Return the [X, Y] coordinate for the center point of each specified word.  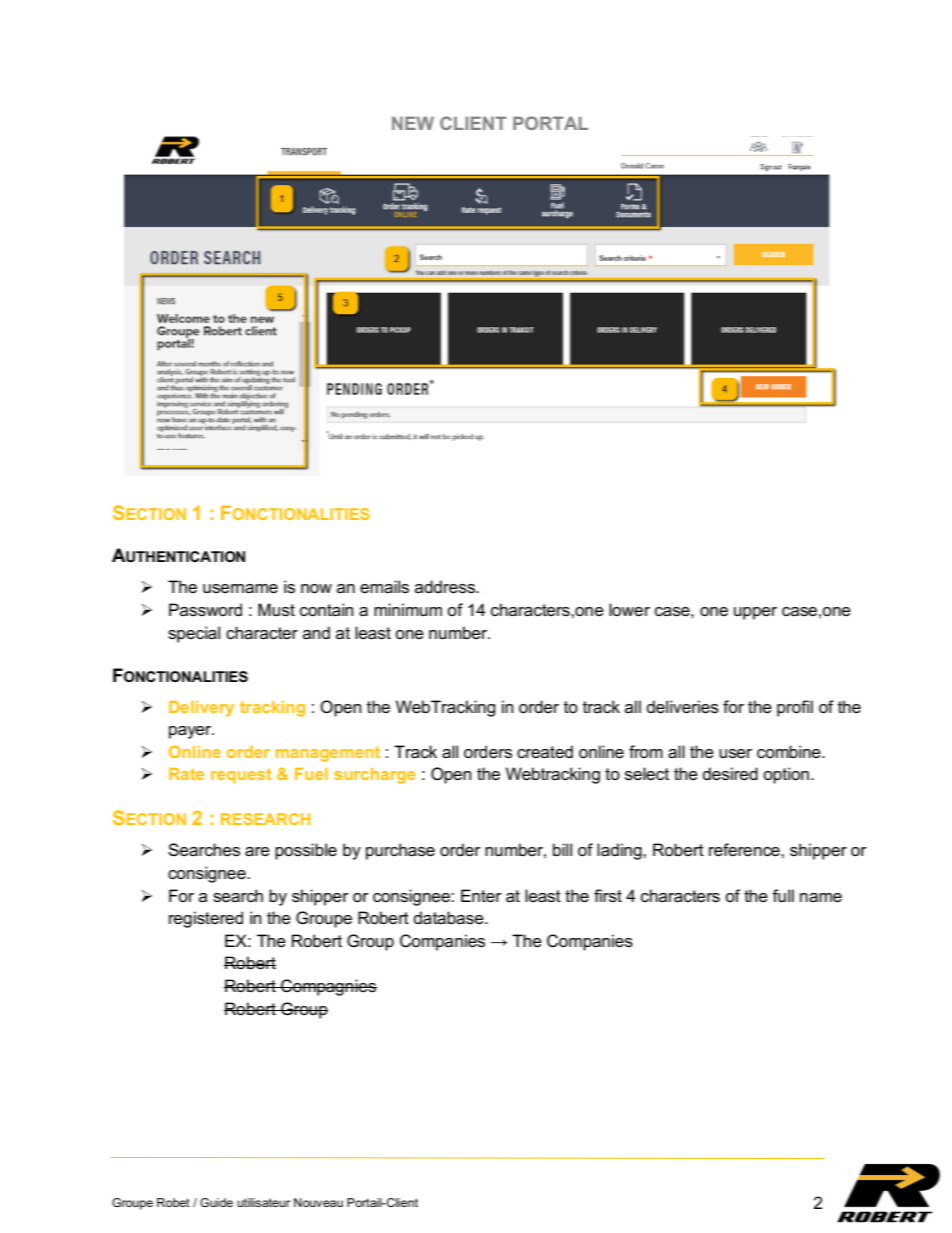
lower [629, 610]
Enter [481, 896]
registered [206, 919]
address [446, 587]
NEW [413, 123]
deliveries [683, 707]
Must [276, 610]
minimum [408, 609]
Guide [216, 1202]
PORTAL [550, 123]
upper [755, 613]
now [316, 589]
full [783, 896]
